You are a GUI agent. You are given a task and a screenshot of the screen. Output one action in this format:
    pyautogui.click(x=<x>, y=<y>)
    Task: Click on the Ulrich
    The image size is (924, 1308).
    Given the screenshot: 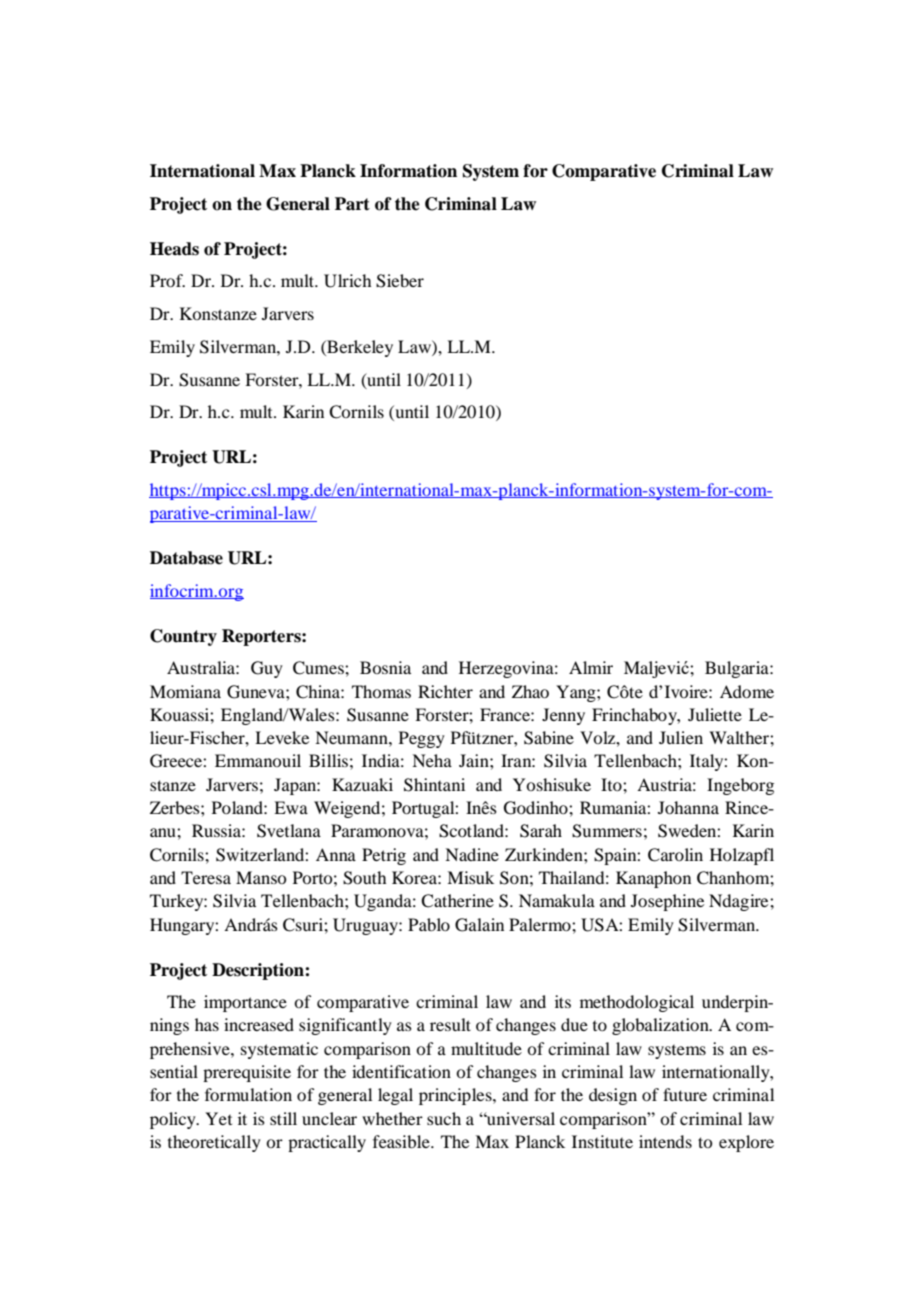 What is the action you would take?
    pyautogui.click(x=347, y=281)
